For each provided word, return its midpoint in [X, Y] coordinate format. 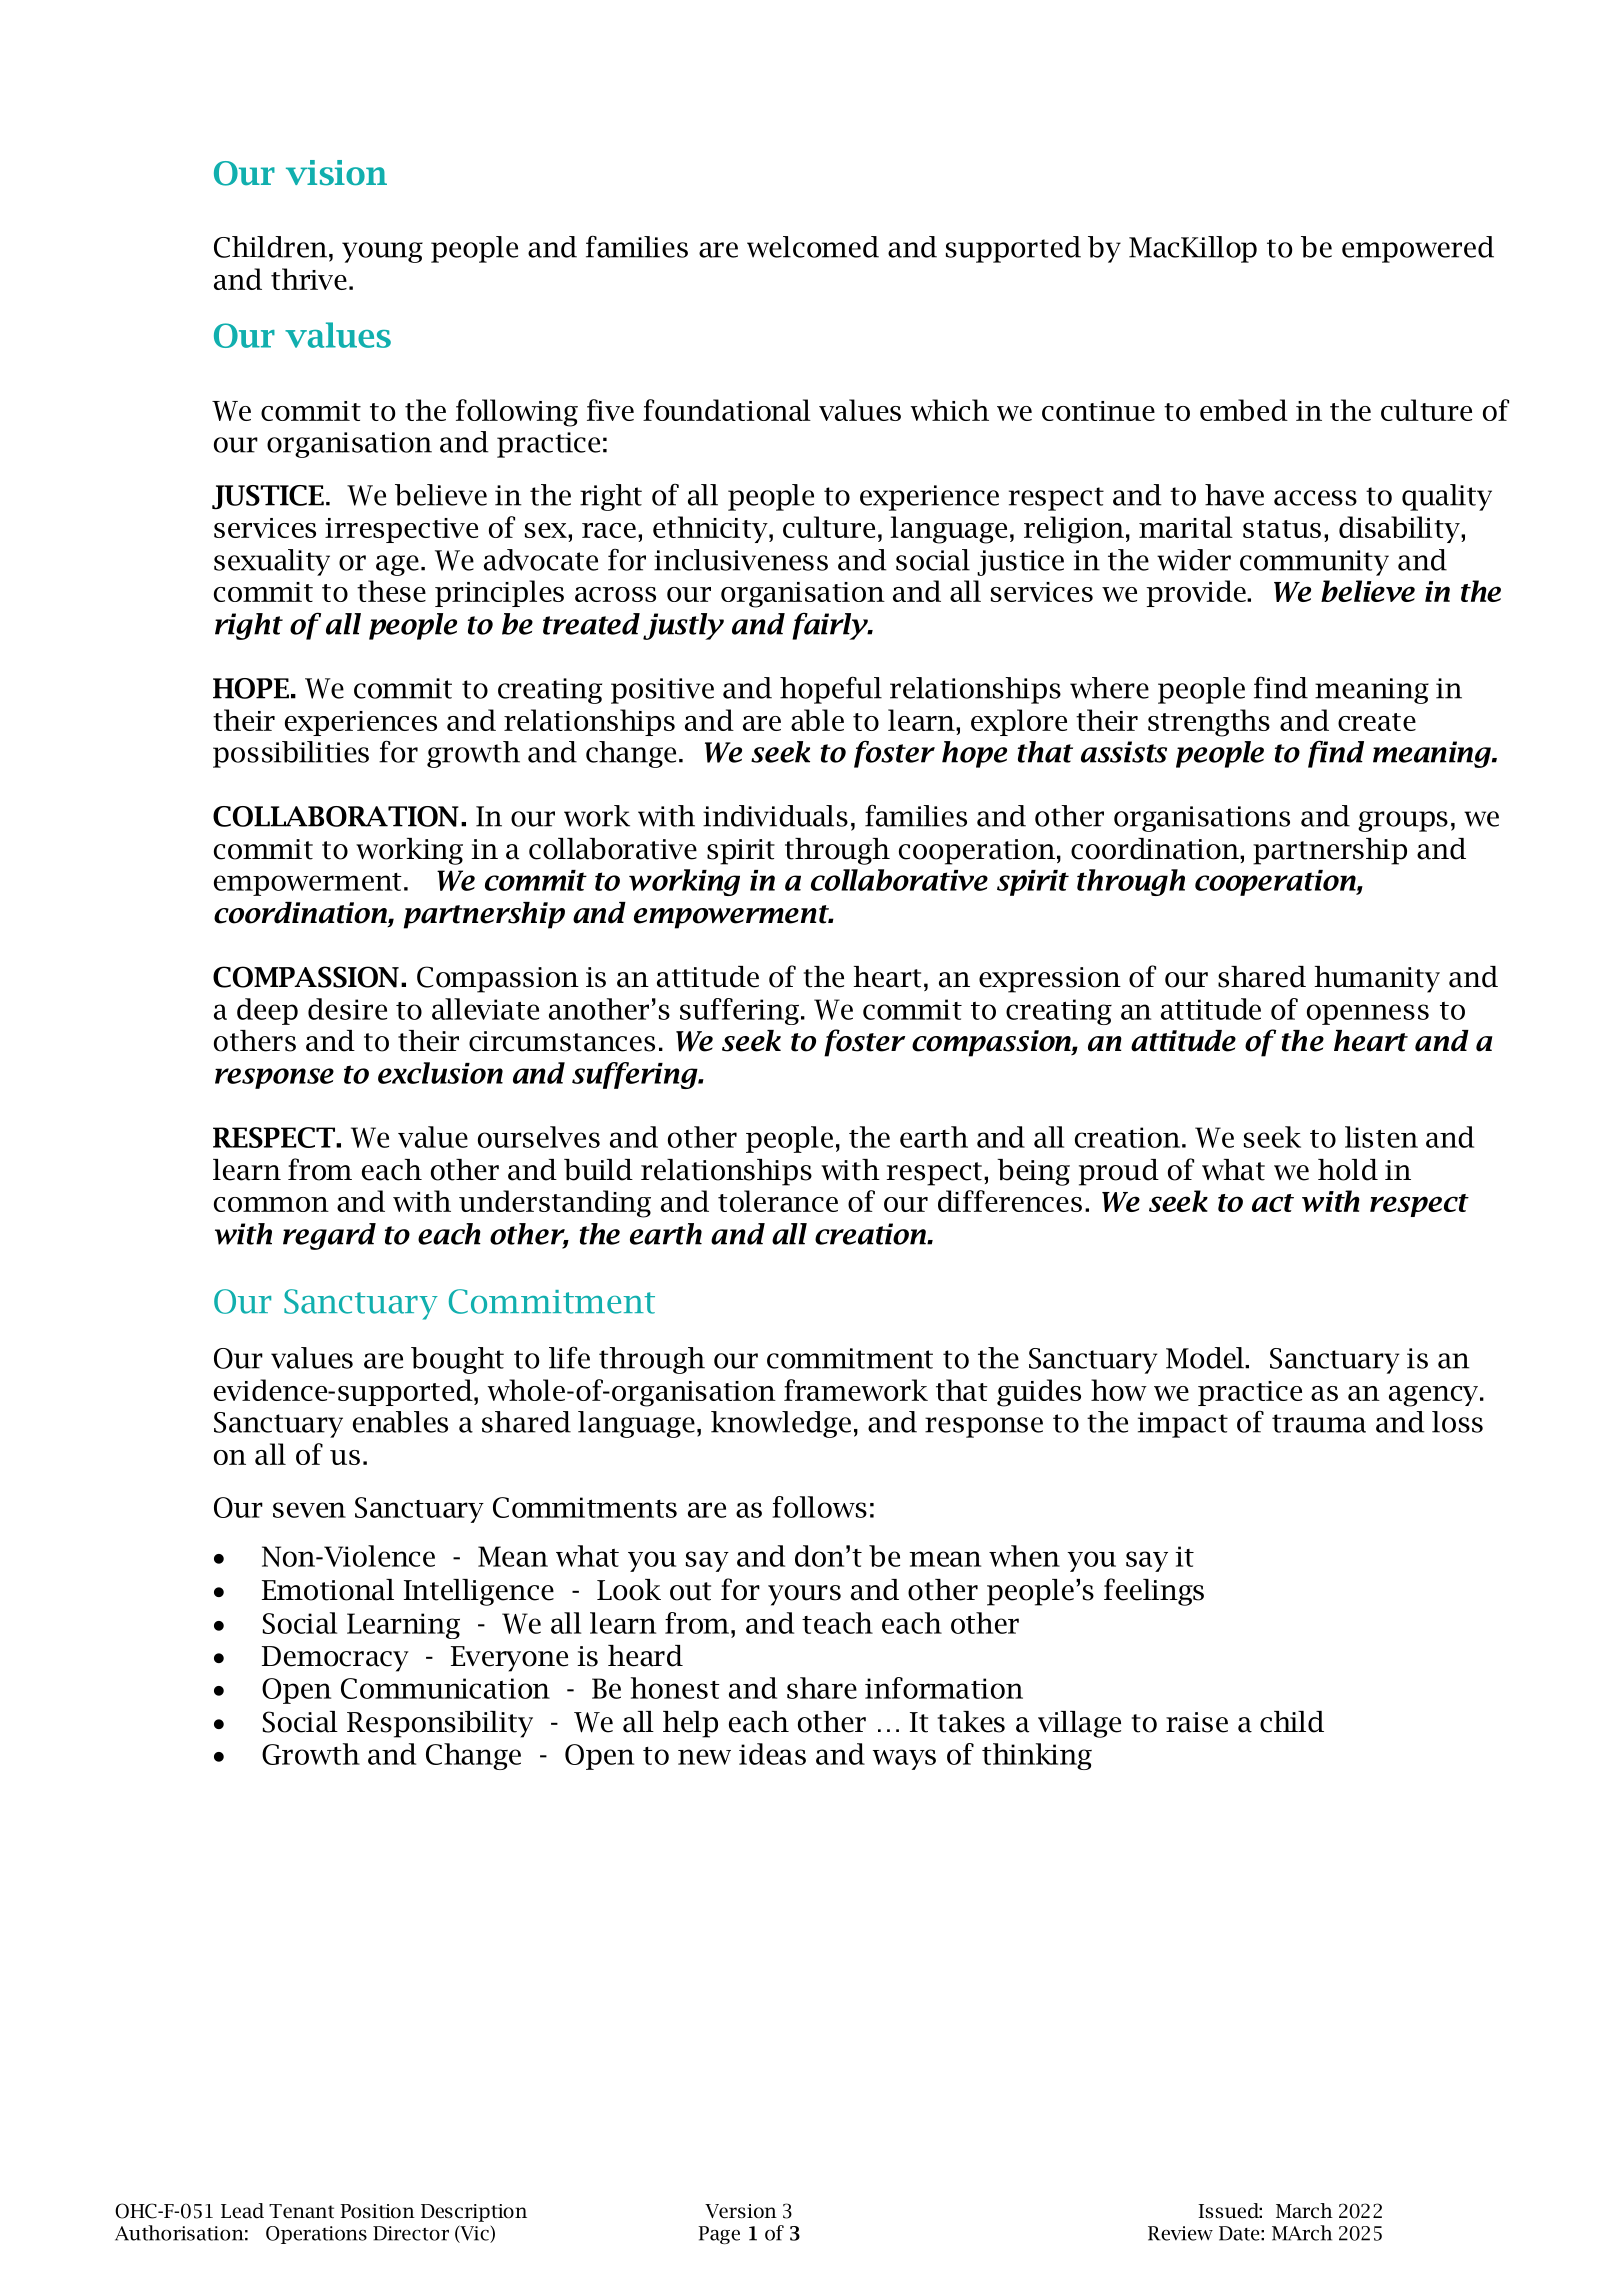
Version [741, 2211]
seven [309, 1510]
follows [819, 1507]
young [382, 252]
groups [1403, 821]
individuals [775, 816]
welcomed [813, 247]
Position [377, 2211]
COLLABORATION [336, 816]
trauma [1319, 1423]
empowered [1418, 249]
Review [1180, 2233]
